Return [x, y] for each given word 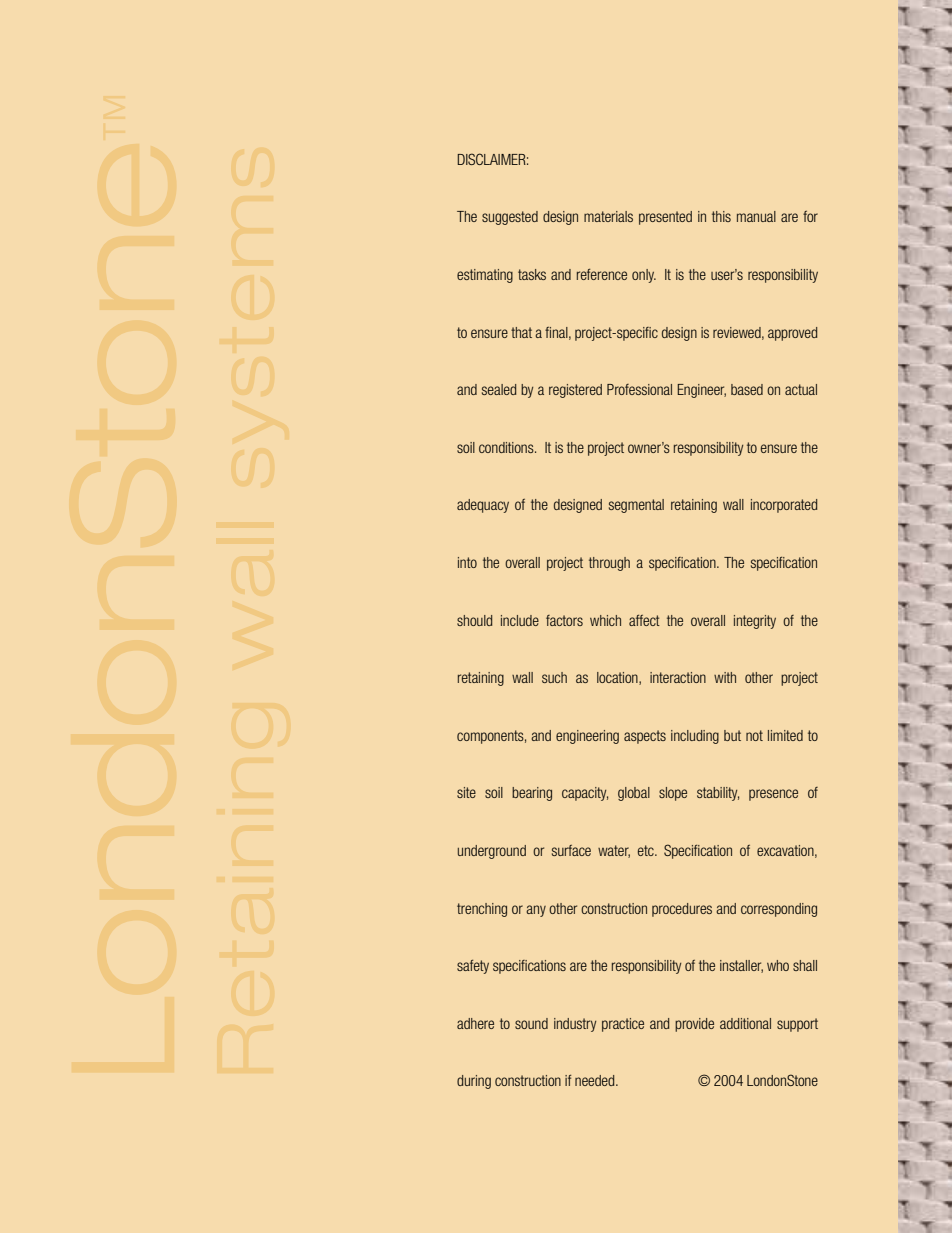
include [520, 620]
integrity [755, 622]
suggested [510, 218]
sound [531, 1023]
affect [644, 620]
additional [745, 1023]
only [644, 276]
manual [756, 216]
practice [623, 1025]
